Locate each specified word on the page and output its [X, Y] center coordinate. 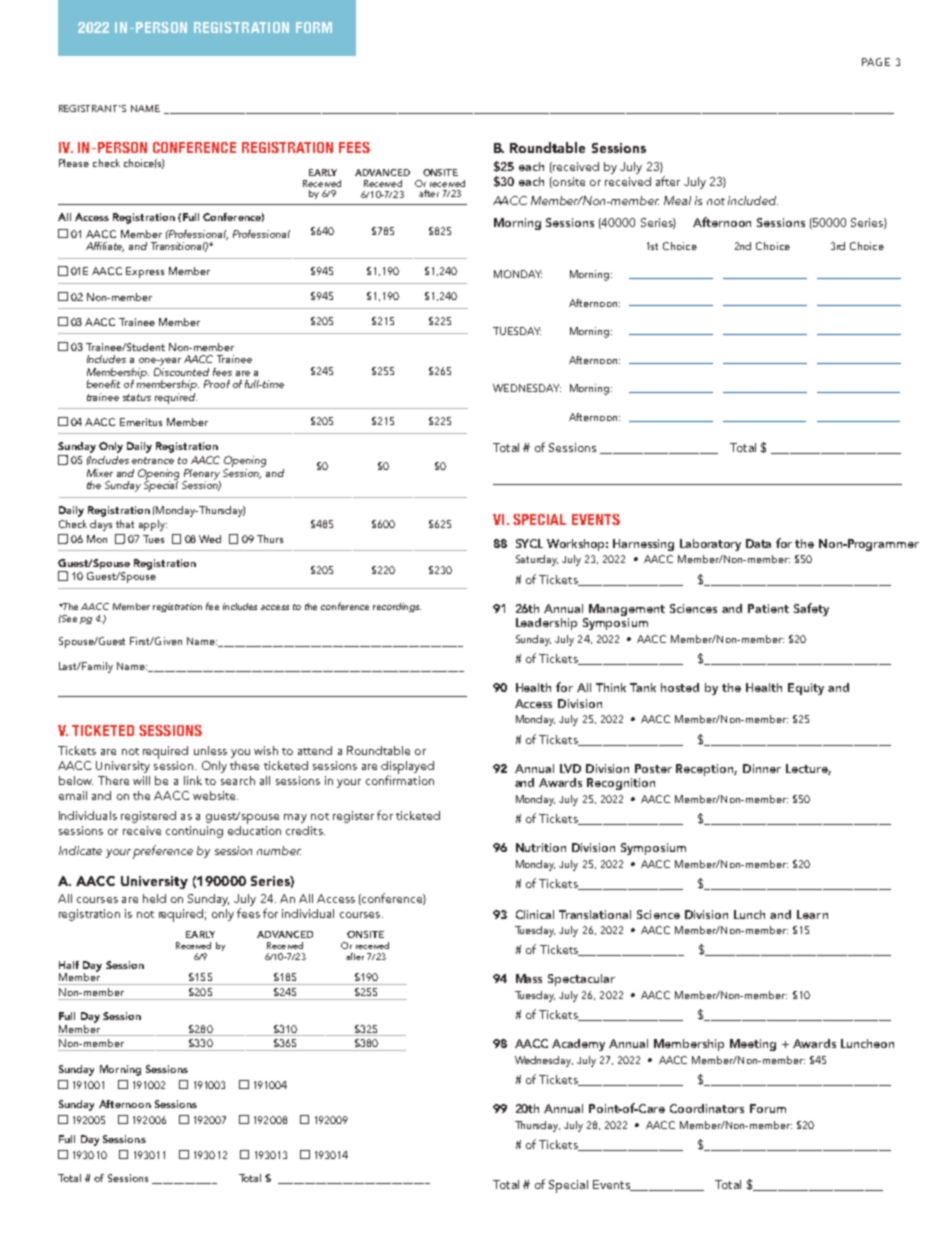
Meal [677, 200]
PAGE [876, 62]
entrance [153, 460]
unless [210, 750]
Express [145, 272]
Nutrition [541, 847]
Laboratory [710, 545]
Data [758, 543]
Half [69, 965]
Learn [812, 914]
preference [163, 852]
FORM [314, 27]
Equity [806, 689]
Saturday [537, 560]
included [753, 200]
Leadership [546, 624]
